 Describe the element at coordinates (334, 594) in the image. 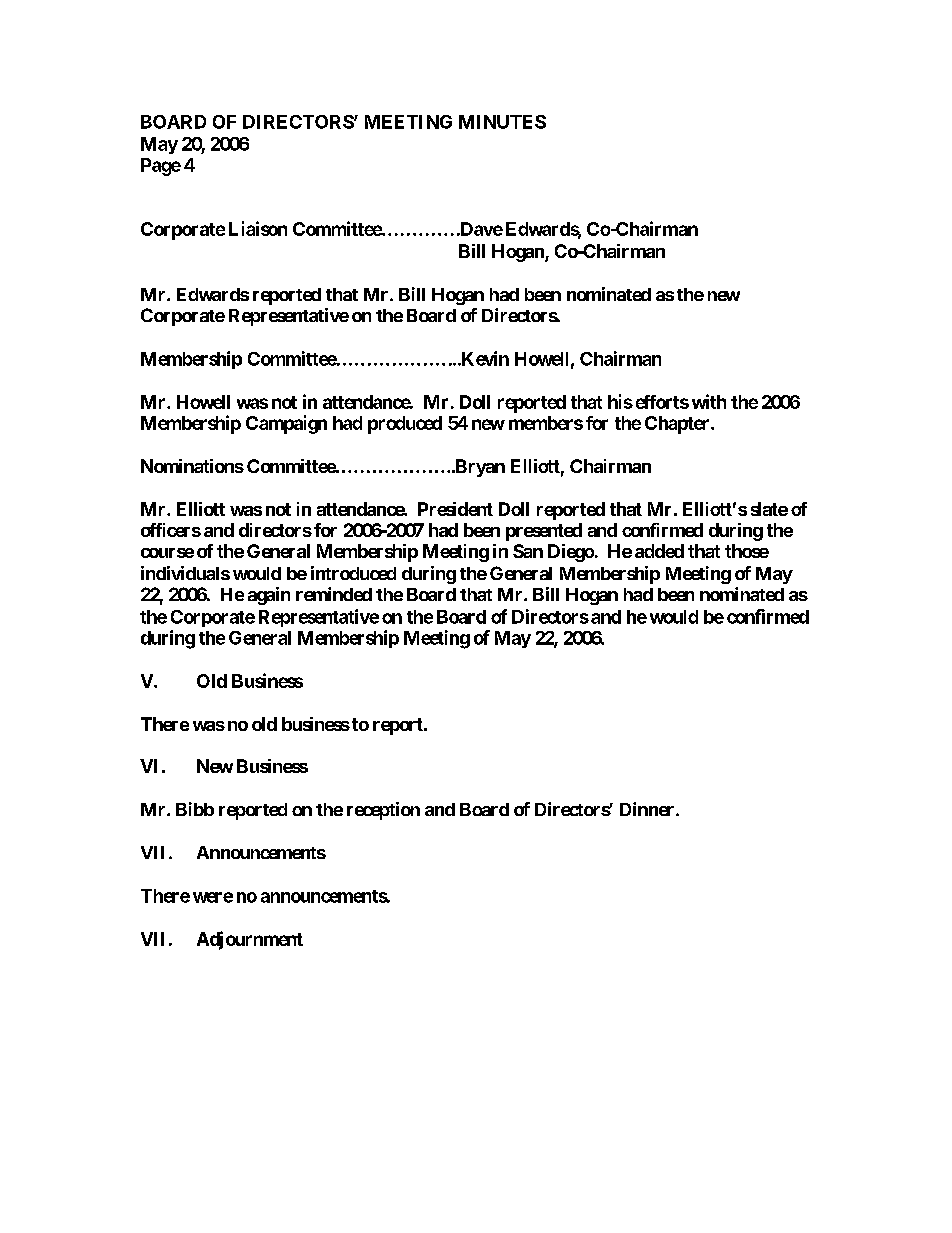

I see `reminded` at that location.
